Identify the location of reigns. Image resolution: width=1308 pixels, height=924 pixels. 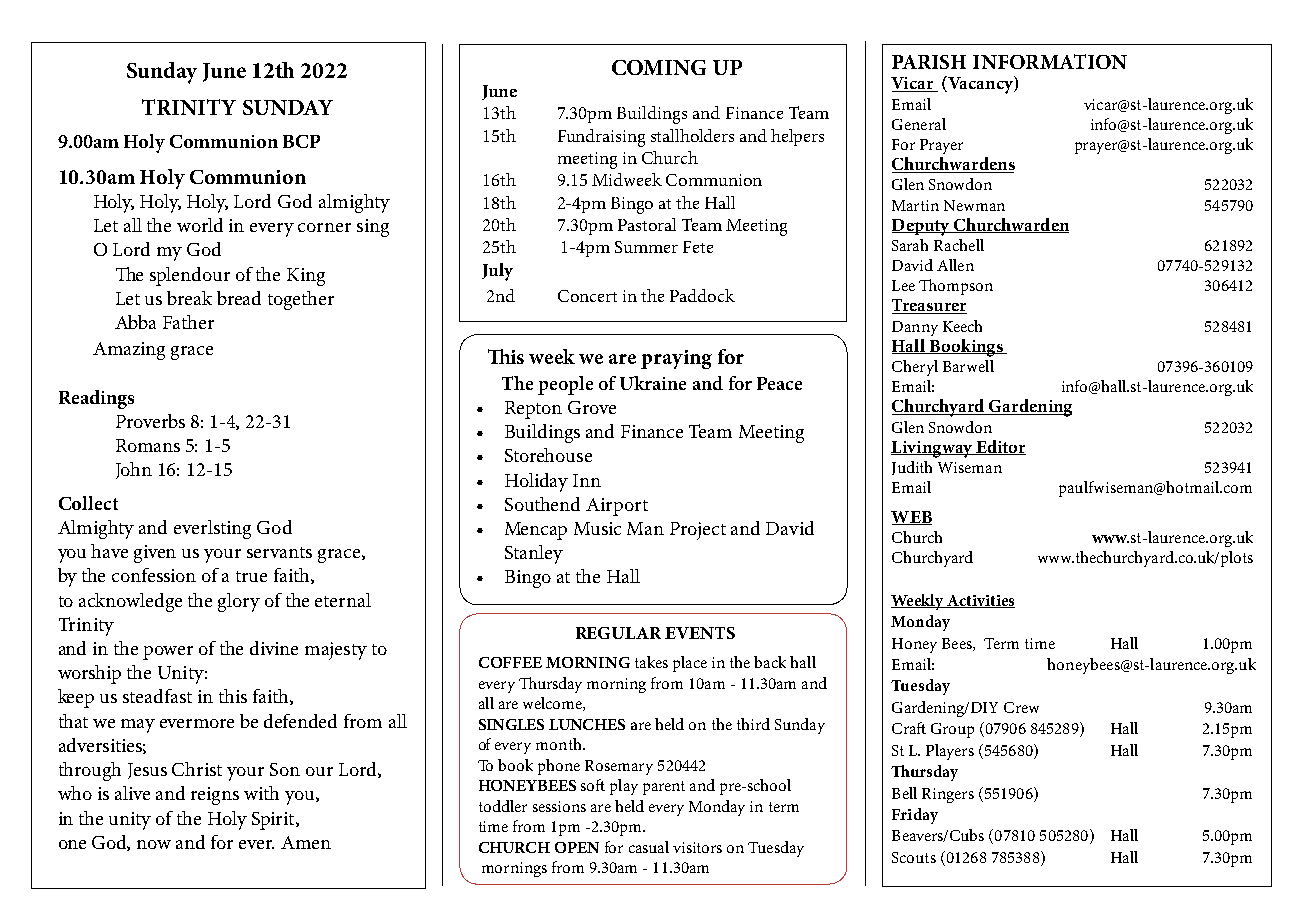
(215, 796).
